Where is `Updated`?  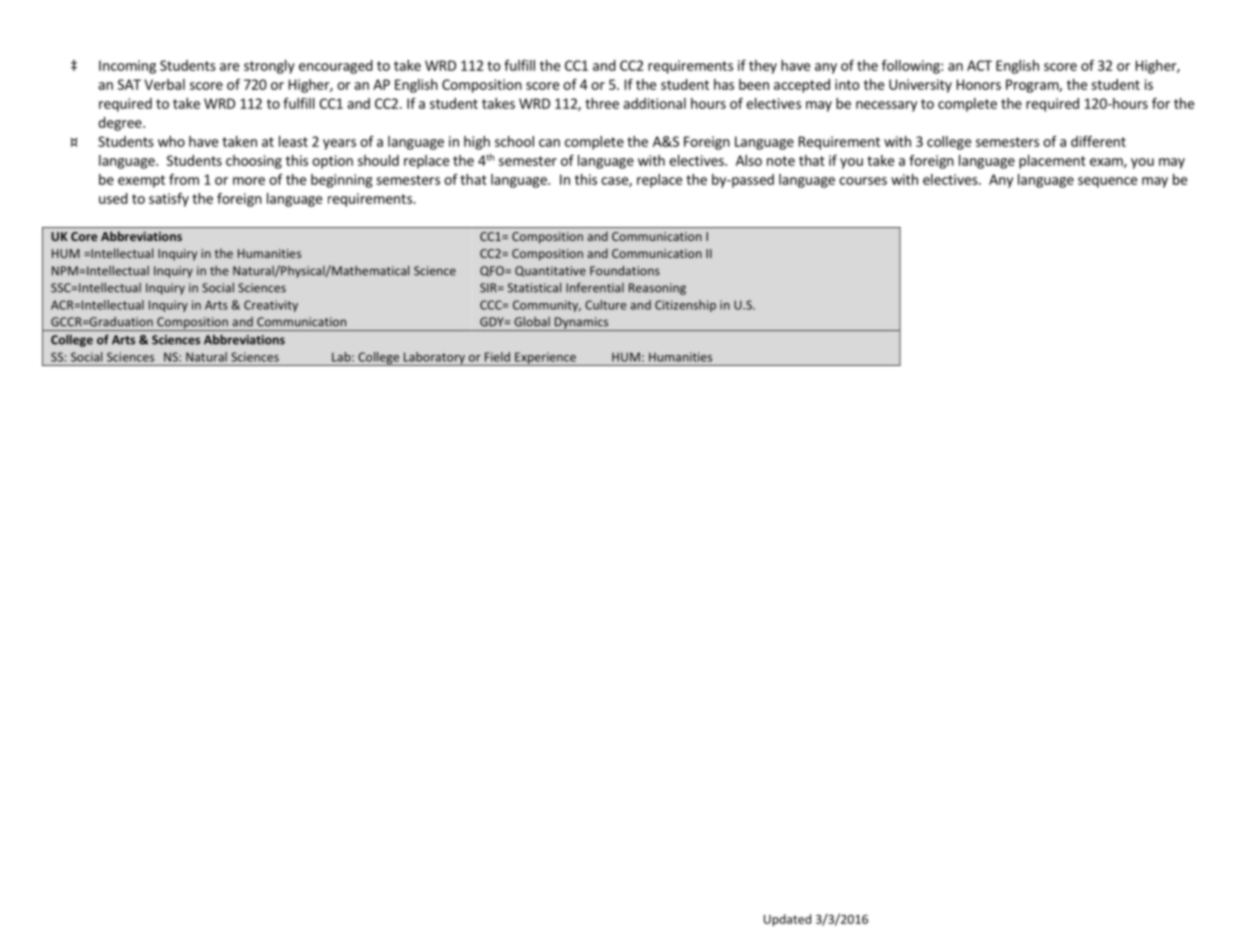 Updated is located at coordinates (787, 920).
